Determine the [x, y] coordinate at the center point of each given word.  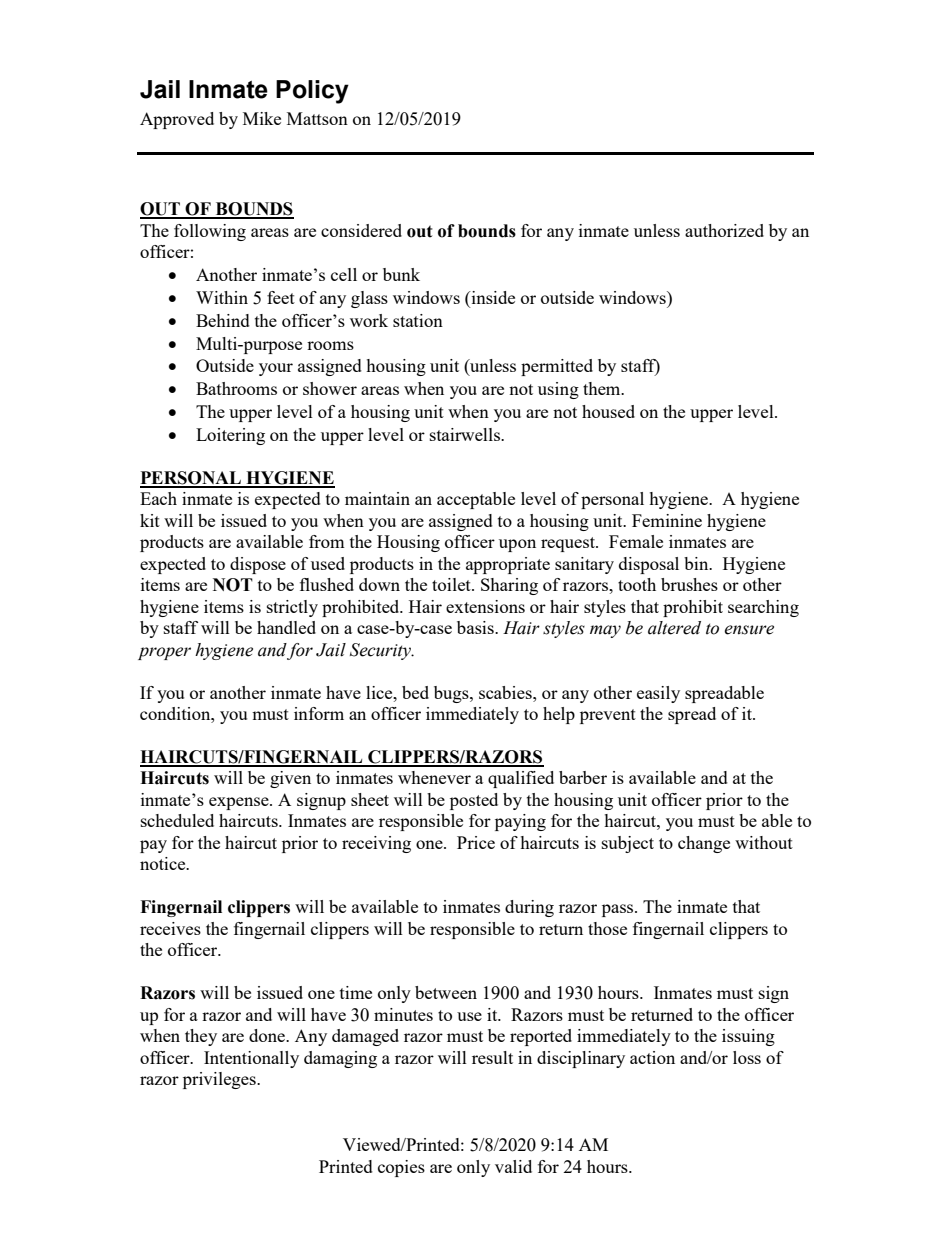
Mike [262, 118]
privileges [220, 1080]
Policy [312, 92]
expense [240, 803]
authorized [724, 230]
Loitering [230, 436]
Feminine [667, 520]
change [704, 844]
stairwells [466, 434]
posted [474, 801]
